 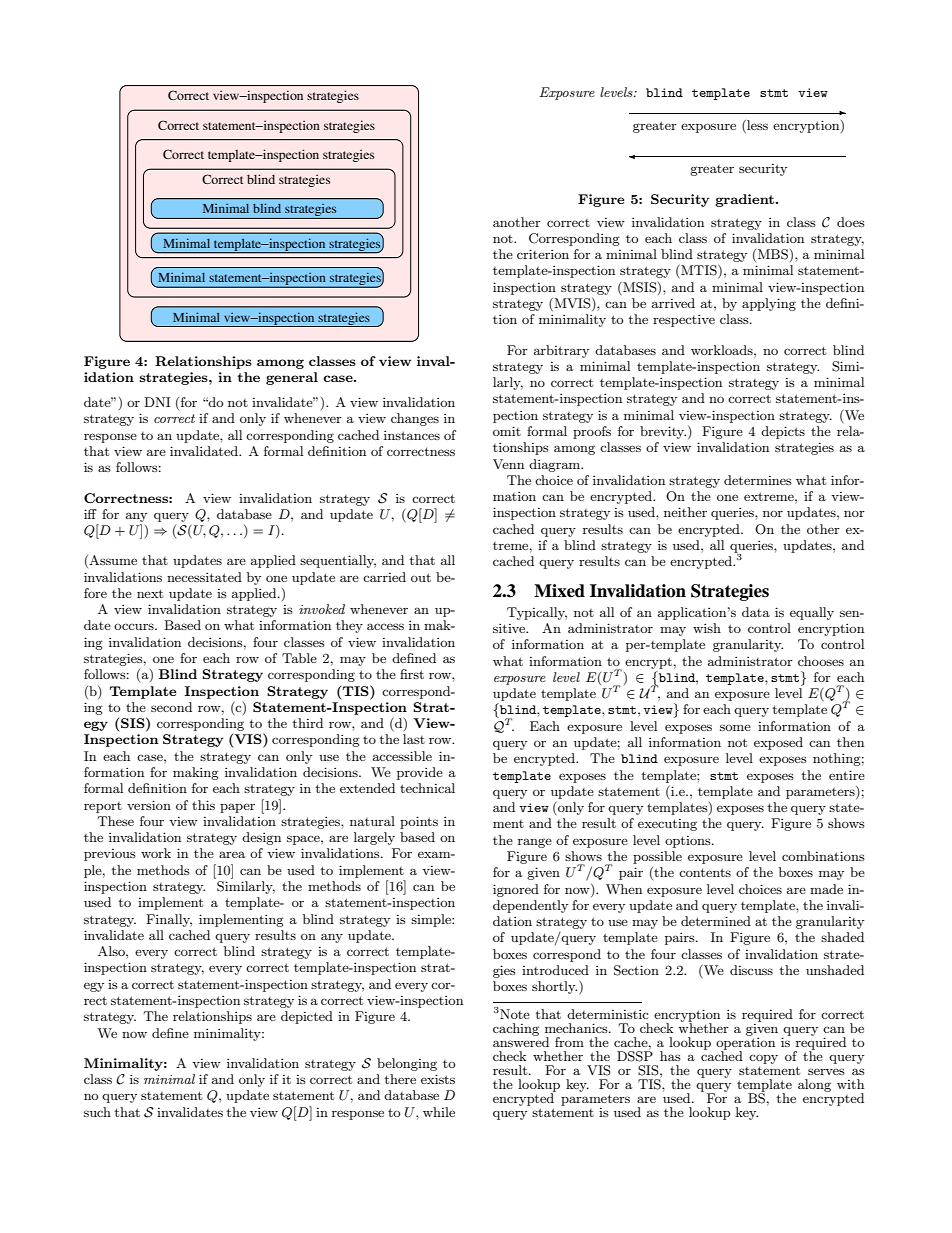 I want to click on determines, so click(x=758, y=480).
